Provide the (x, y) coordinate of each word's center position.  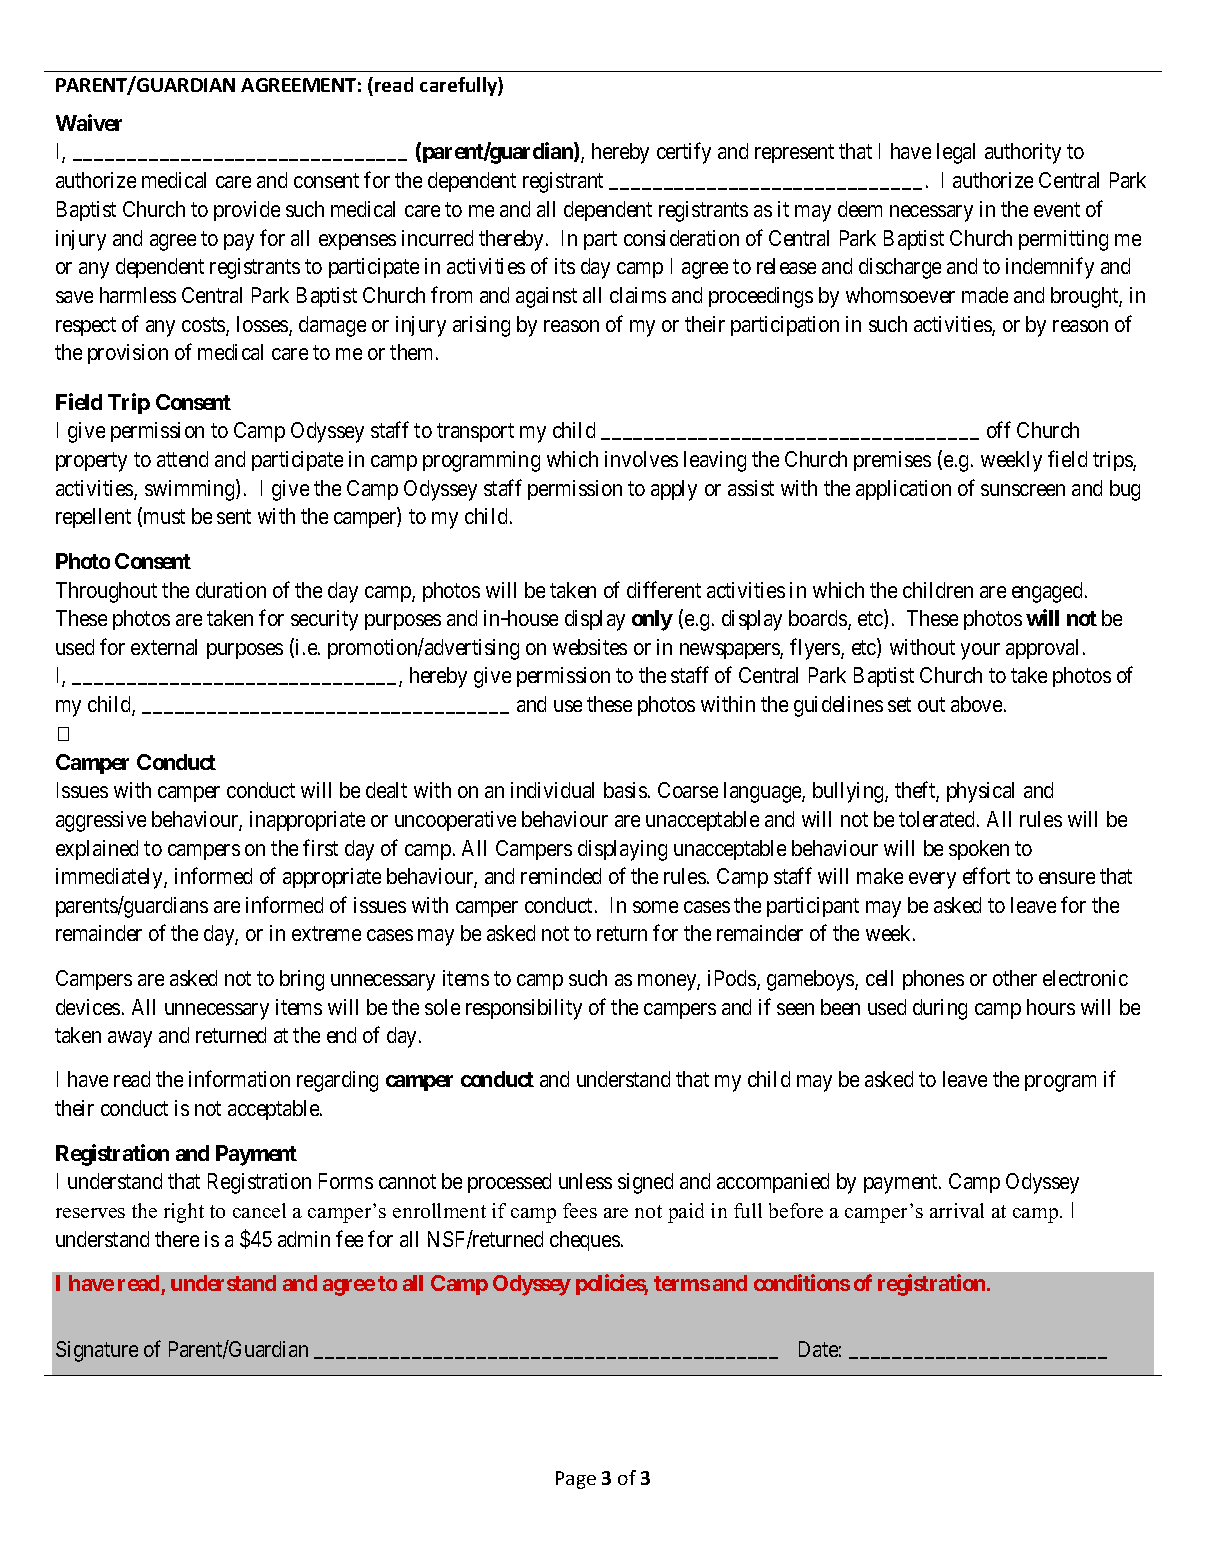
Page (576, 1480)
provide (247, 211)
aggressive (101, 821)
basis (626, 790)
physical (980, 792)
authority (1023, 153)
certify (684, 153)
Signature (97, 1351)
